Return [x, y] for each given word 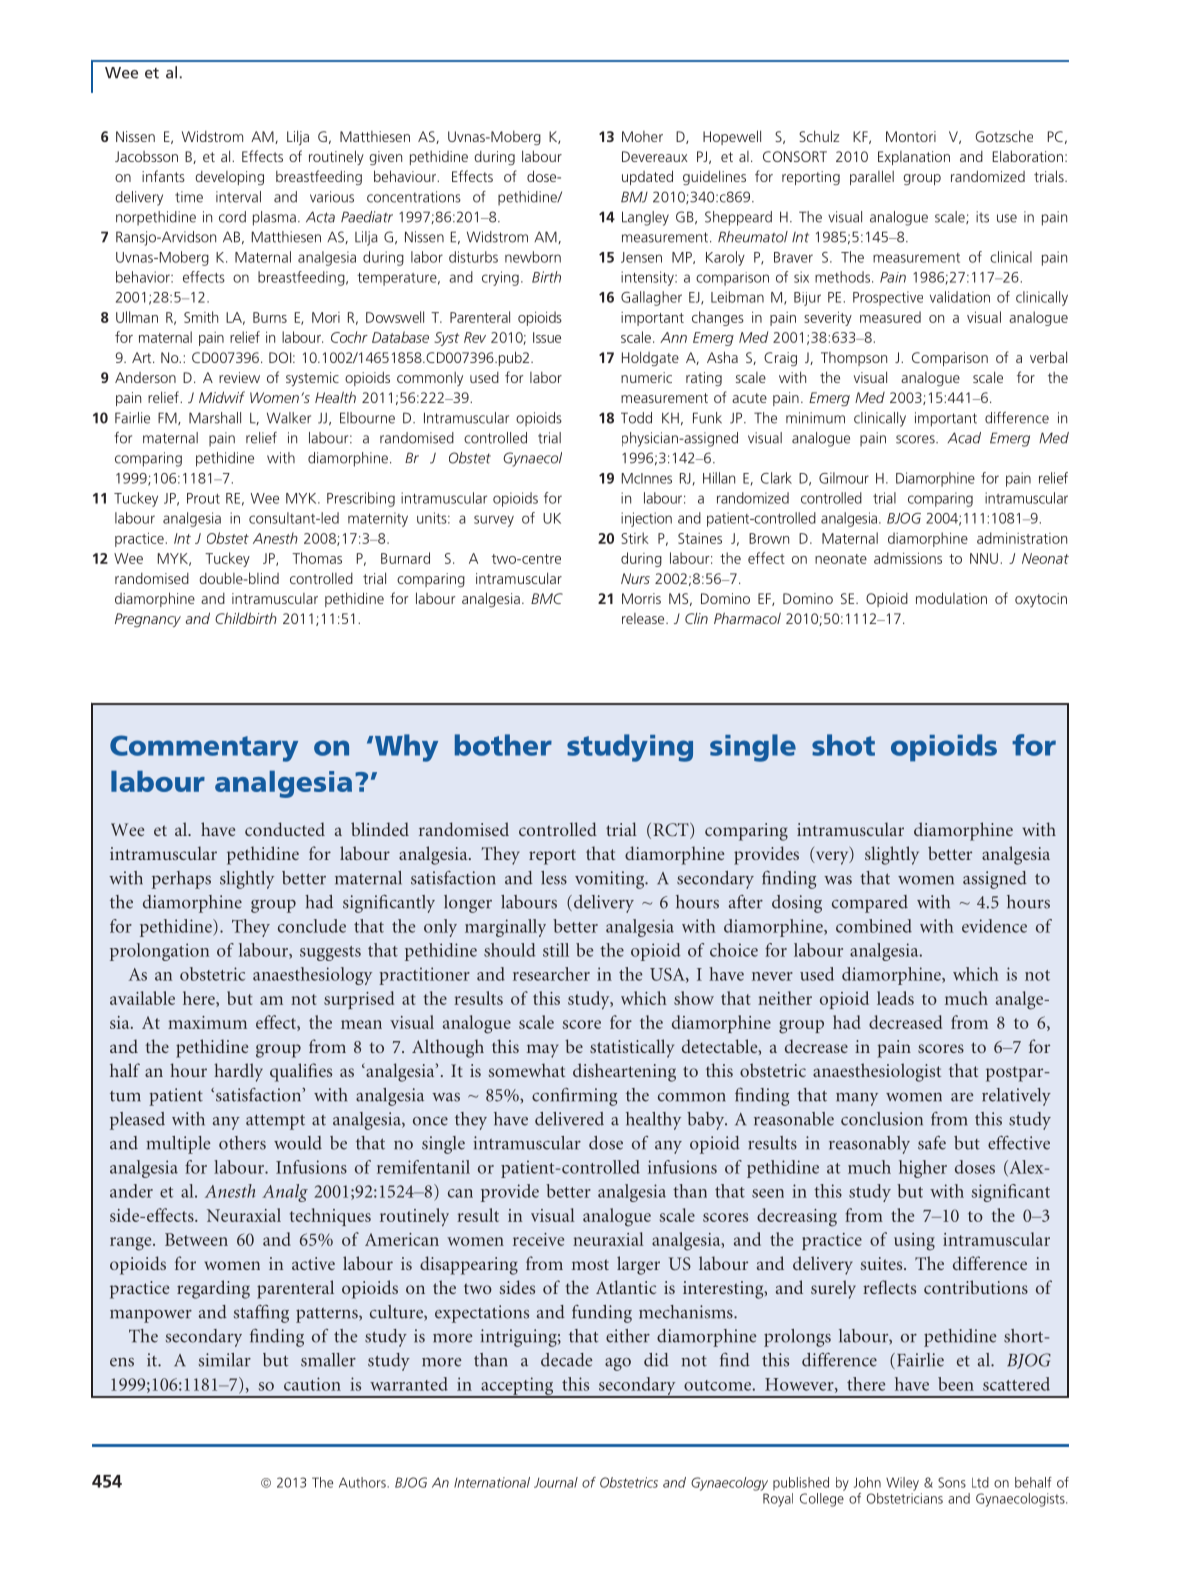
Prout [203, 498]
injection [646, 519]
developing [229, 178]
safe [932, 1143]
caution [312, 1384]
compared [870, 904]
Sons [952, 1482]
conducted [285, 829]
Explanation [914, 158]
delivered [569, 1119]
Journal [556, 1482]
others [242, 1143]
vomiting [611, 880]
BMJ [634, 197]
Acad [964, 438]
